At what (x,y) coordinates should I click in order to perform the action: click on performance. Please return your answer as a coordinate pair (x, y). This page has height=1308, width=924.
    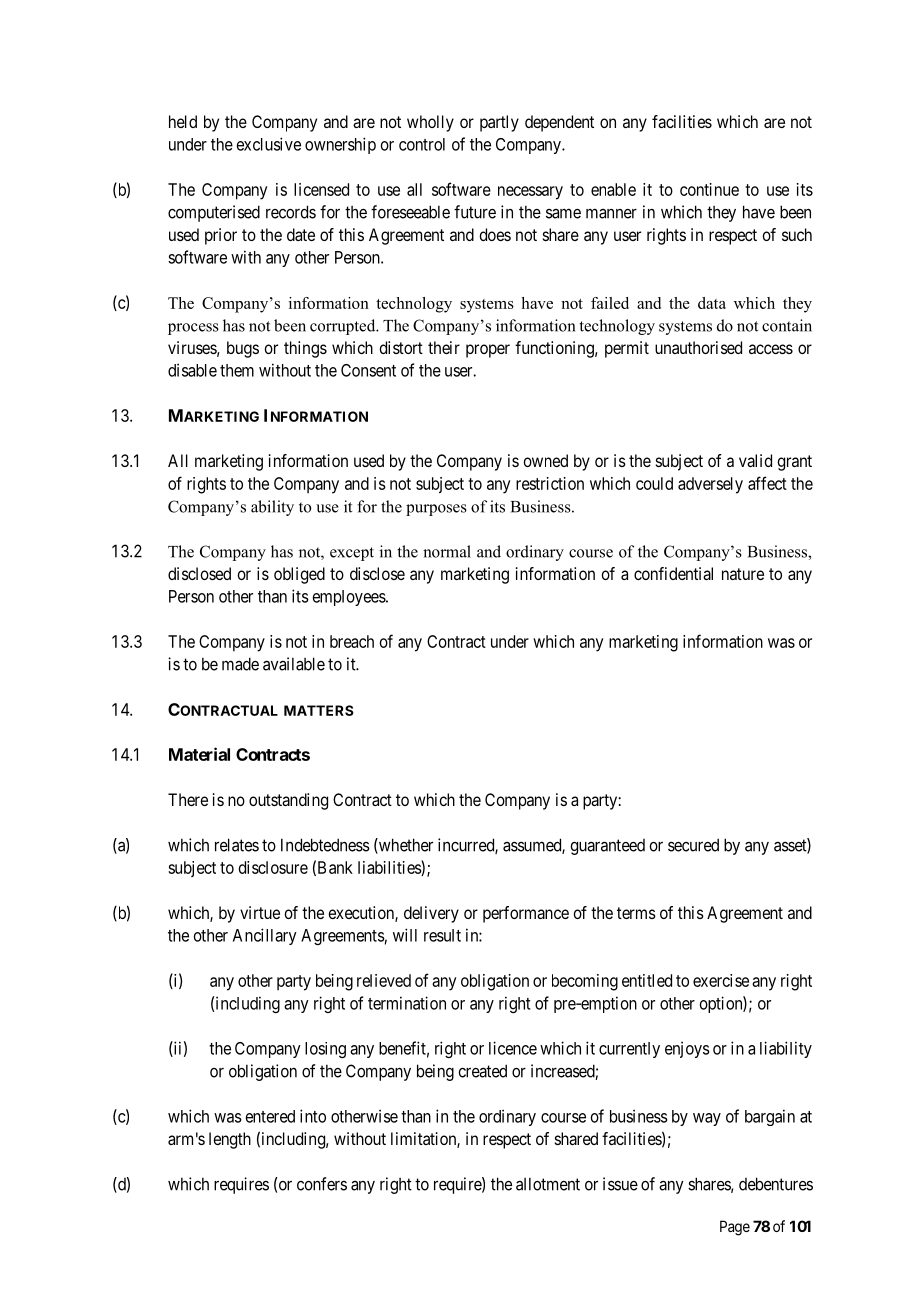
    Looking at the image, I should click on (526, 914).
